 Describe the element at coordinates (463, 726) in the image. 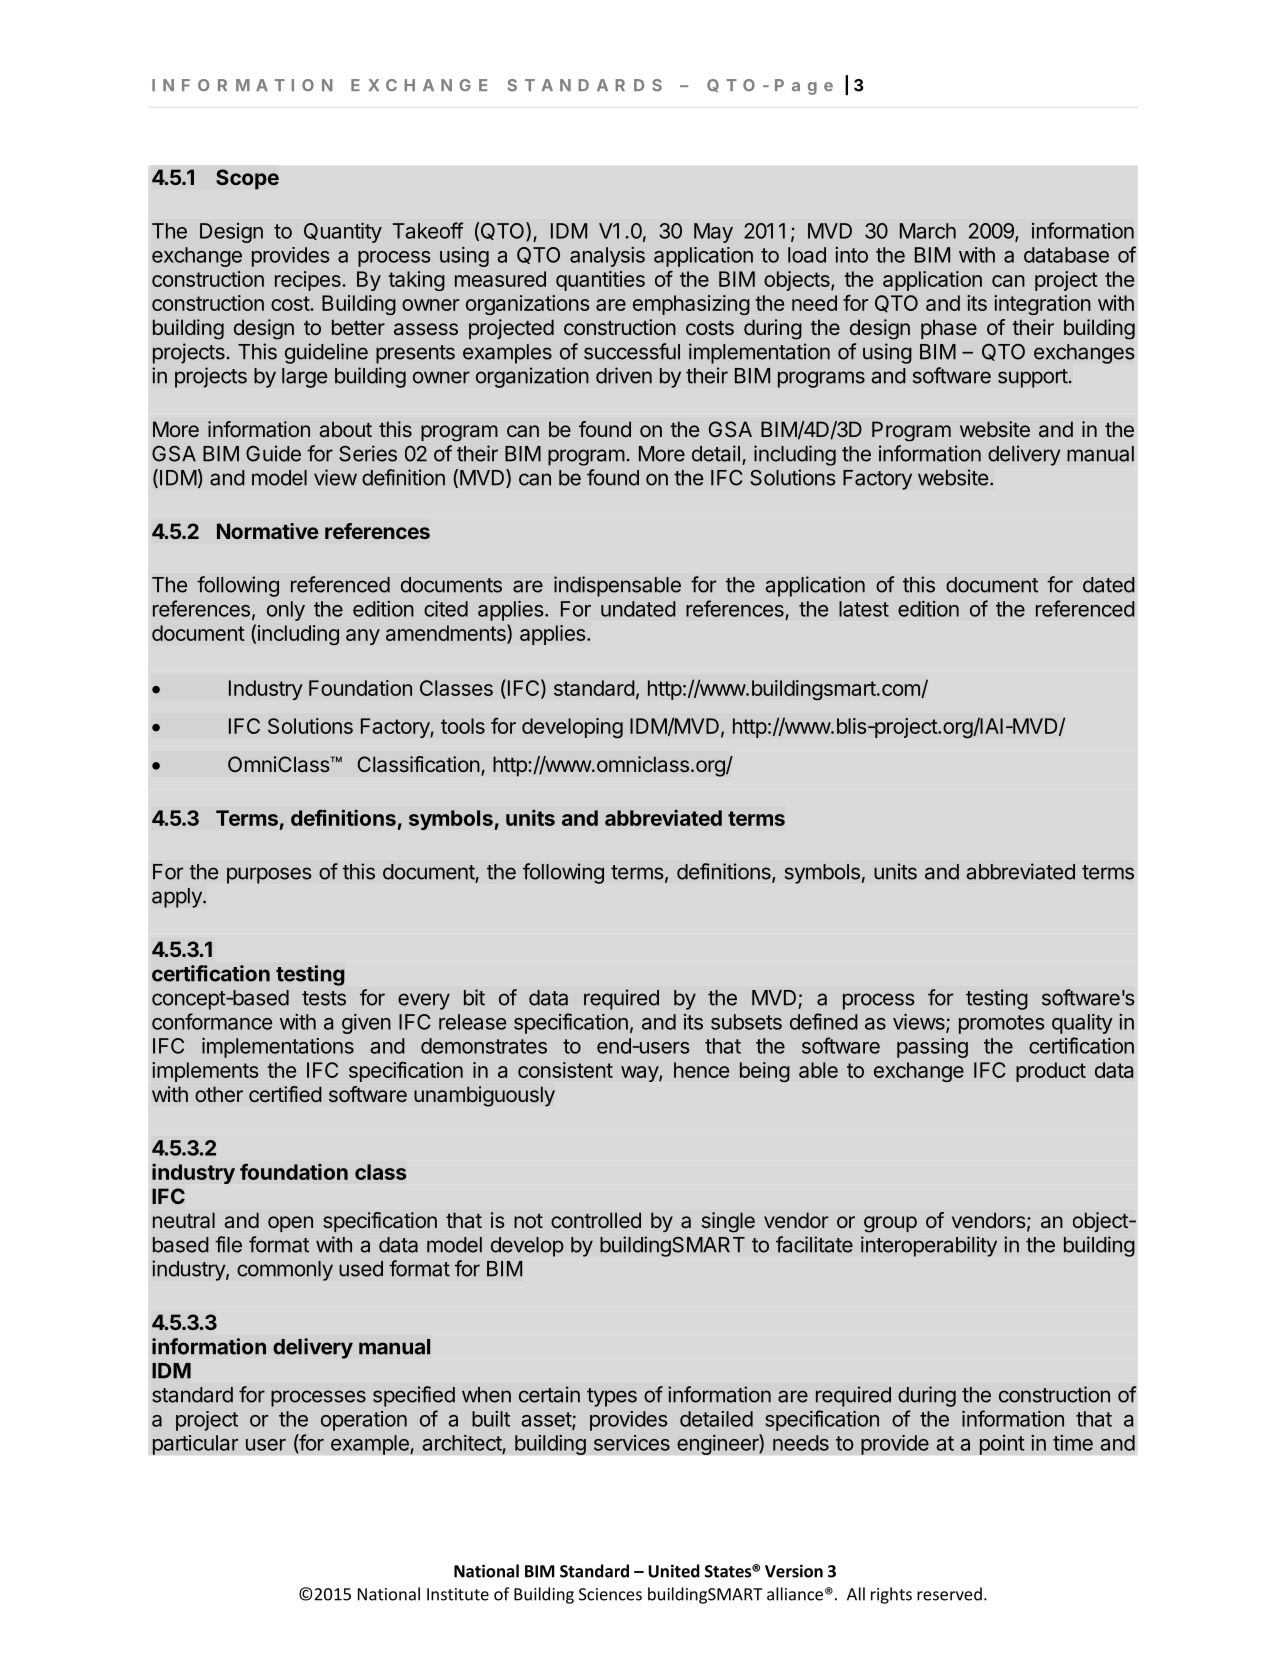

I see `tools` at that location.
